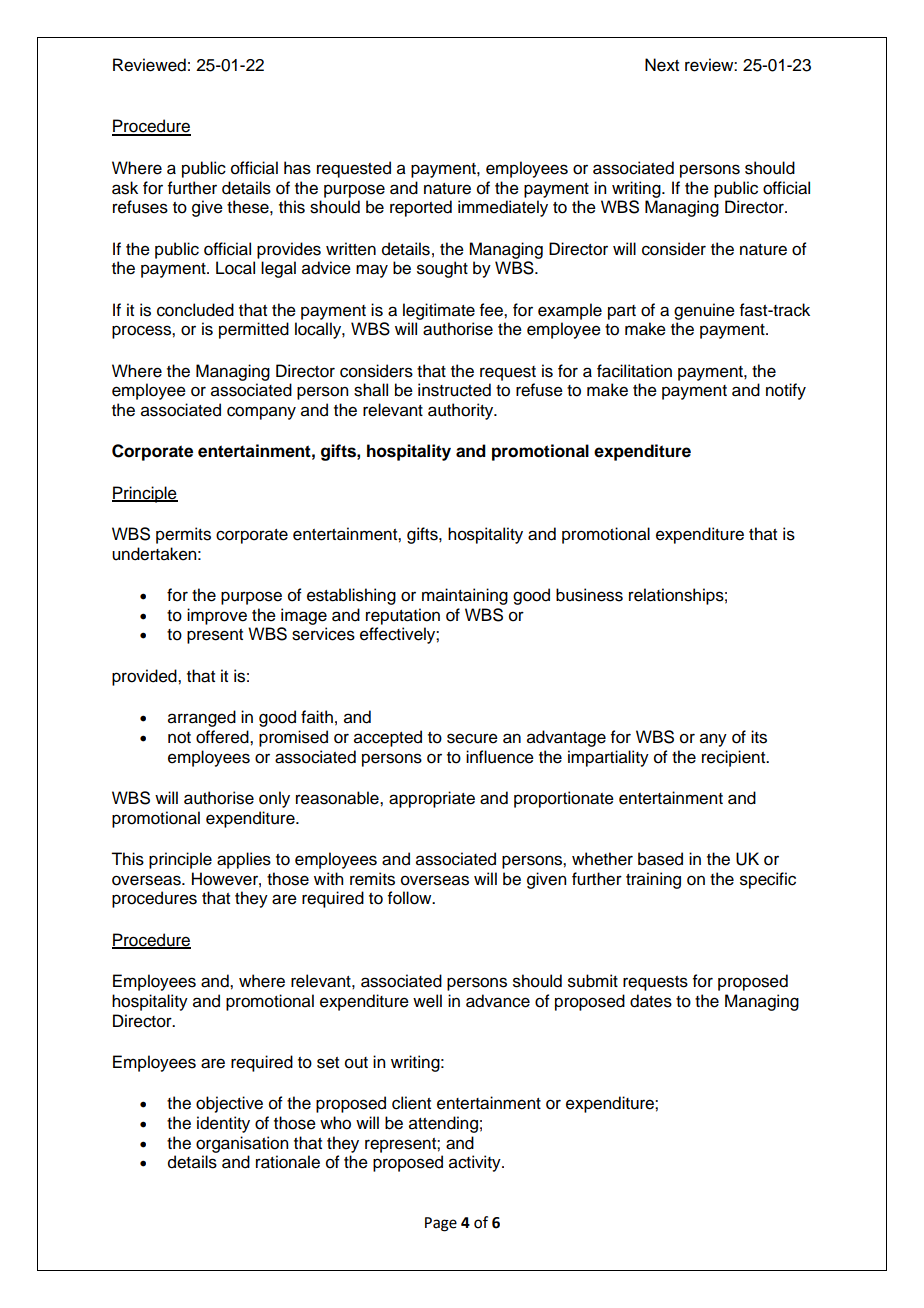 Image resolution: width=924 pixels, height=1308 pixels. Describe the element at coordinates (421, 208) in the screenshot. I see `reported` at that location.
